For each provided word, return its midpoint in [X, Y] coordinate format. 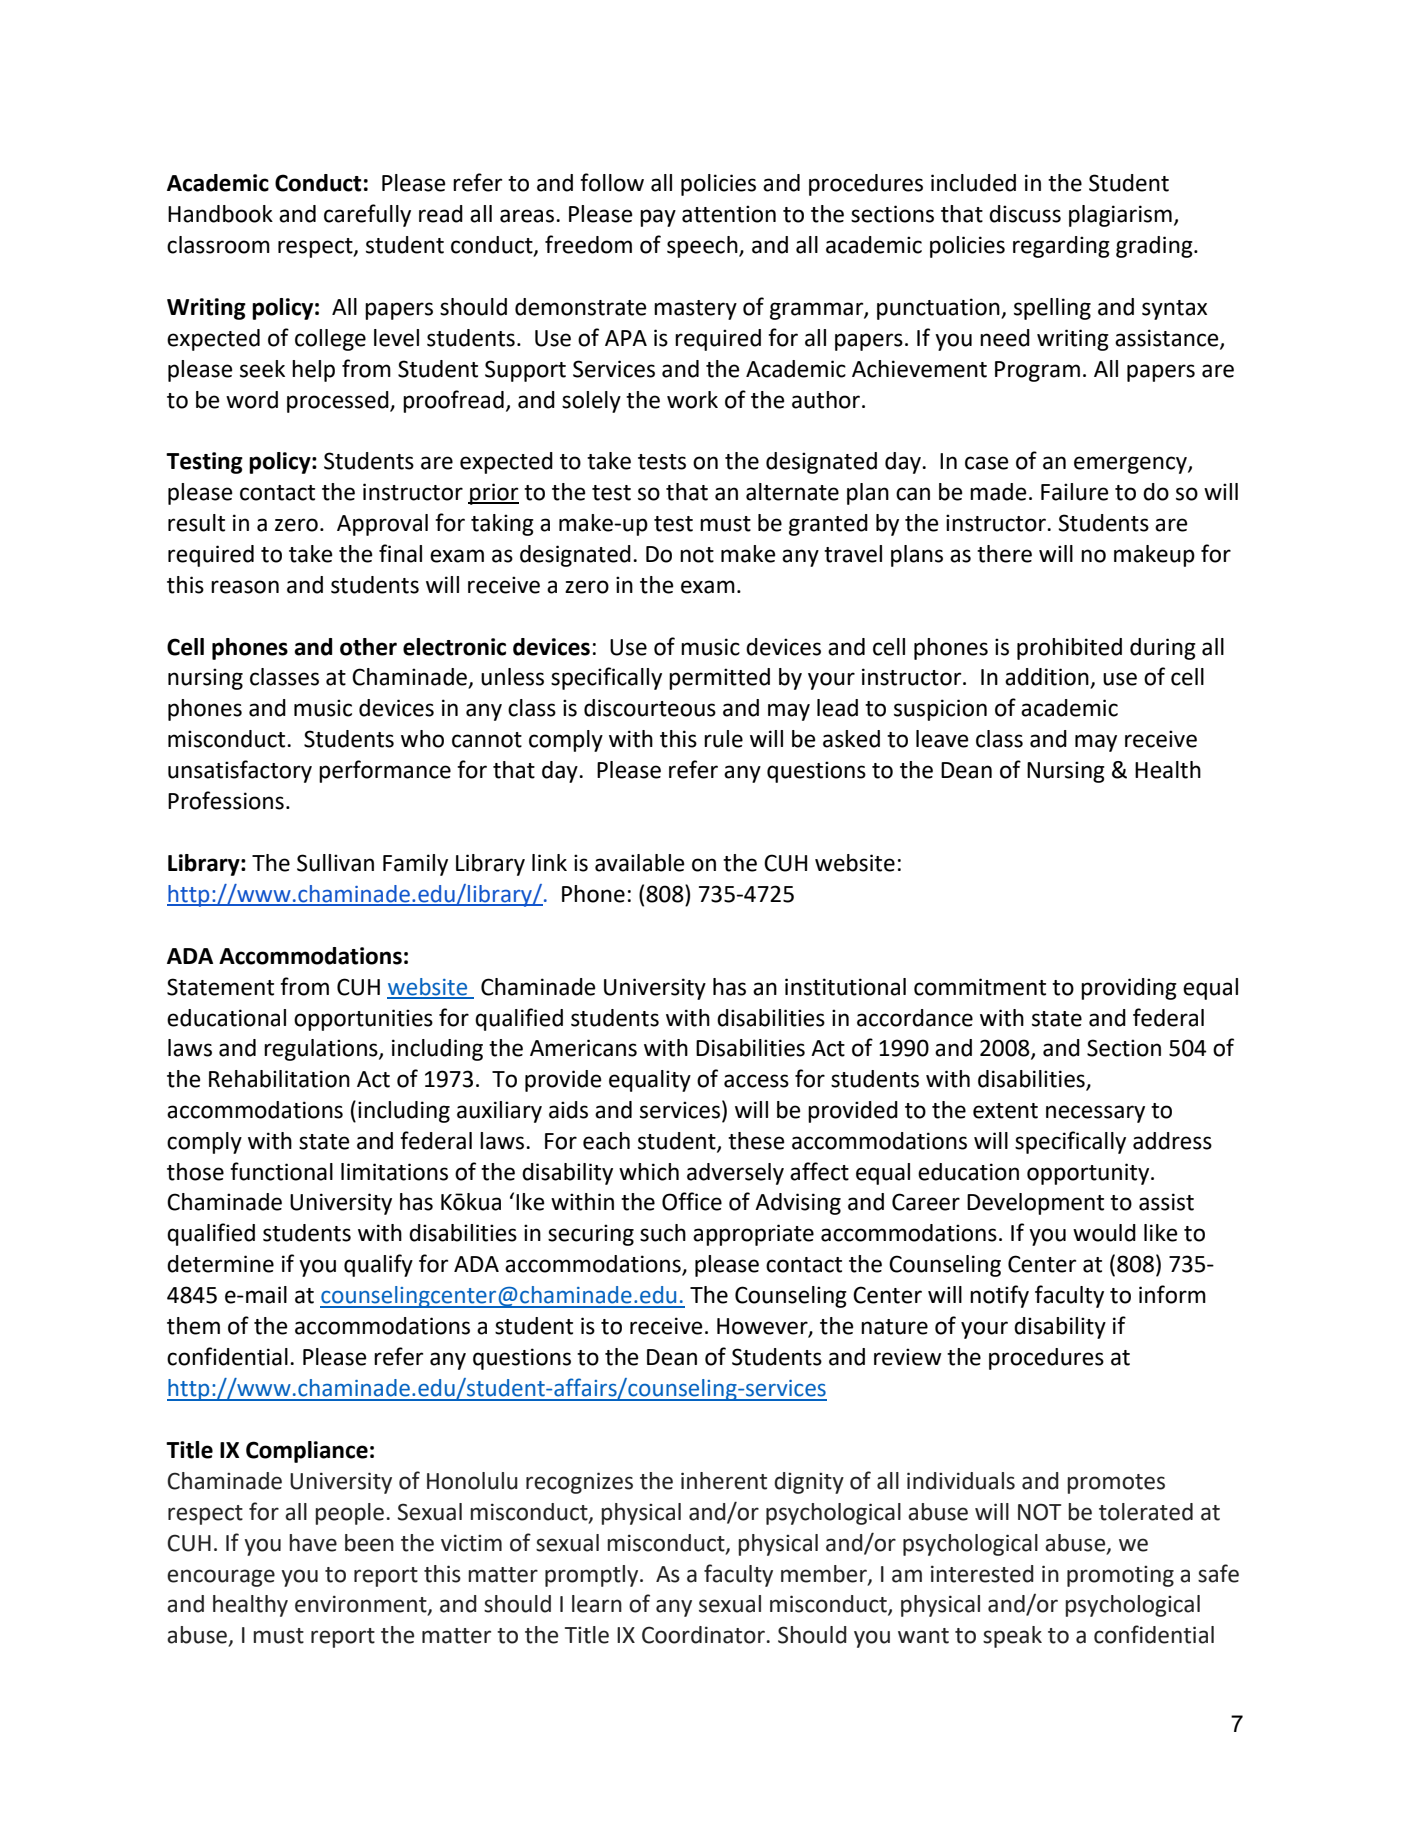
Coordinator [703, 1635]
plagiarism [1120, 216]
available [640, 863]
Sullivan [335, 863]
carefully [367, 215]
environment [362, 1605]
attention [729, 214]
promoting [1120, 1576]
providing [1129, 989]
